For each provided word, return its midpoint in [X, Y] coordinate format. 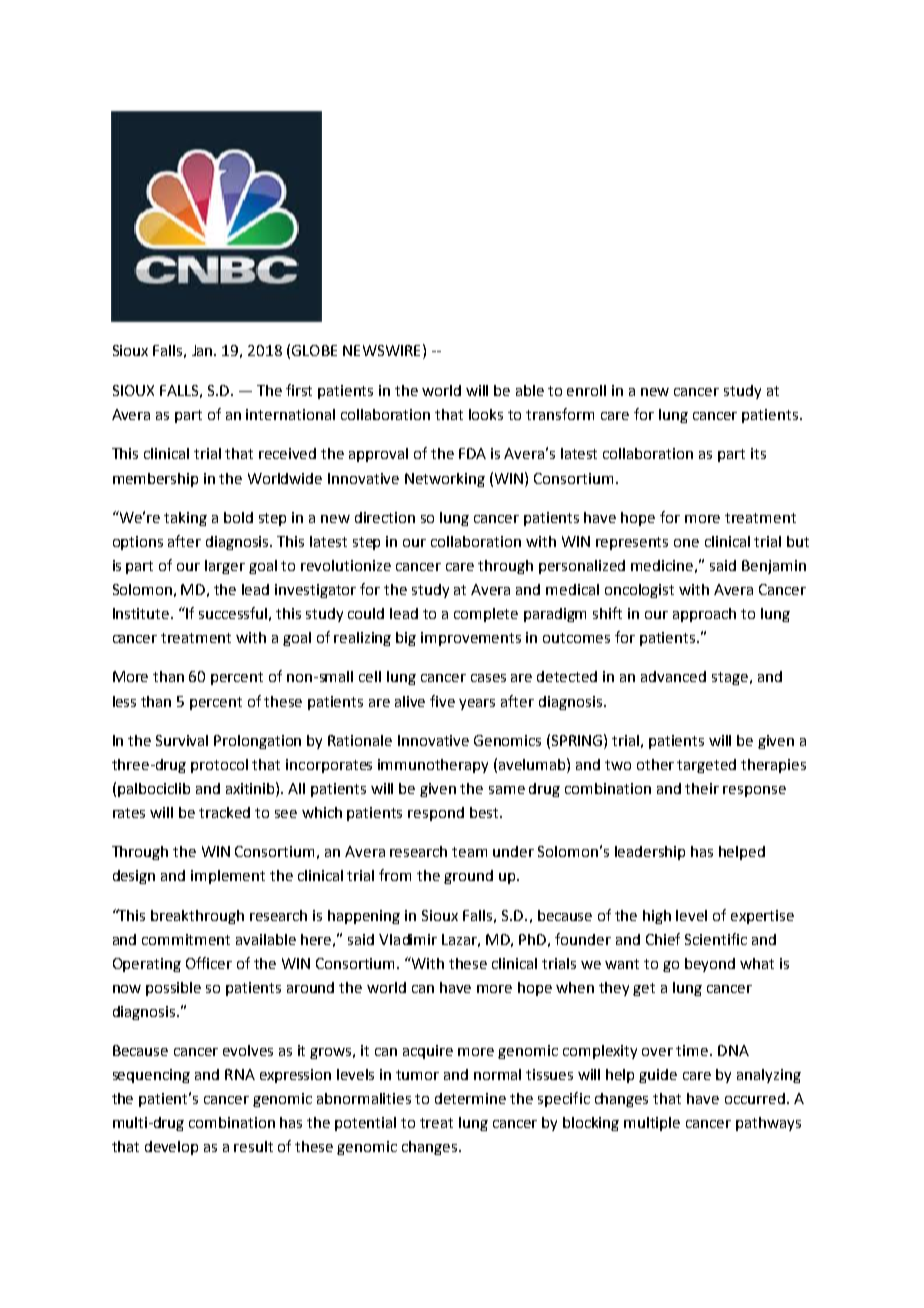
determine [470, 1098]
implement [228, 877]
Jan [203, 350]
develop [171, 1148]
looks [486, 414]
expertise [762, 917]
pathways [768, 1124]
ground [468, 877]
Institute [142, 613]
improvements [471, 639]
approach [704, 615]
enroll [586, 390]
